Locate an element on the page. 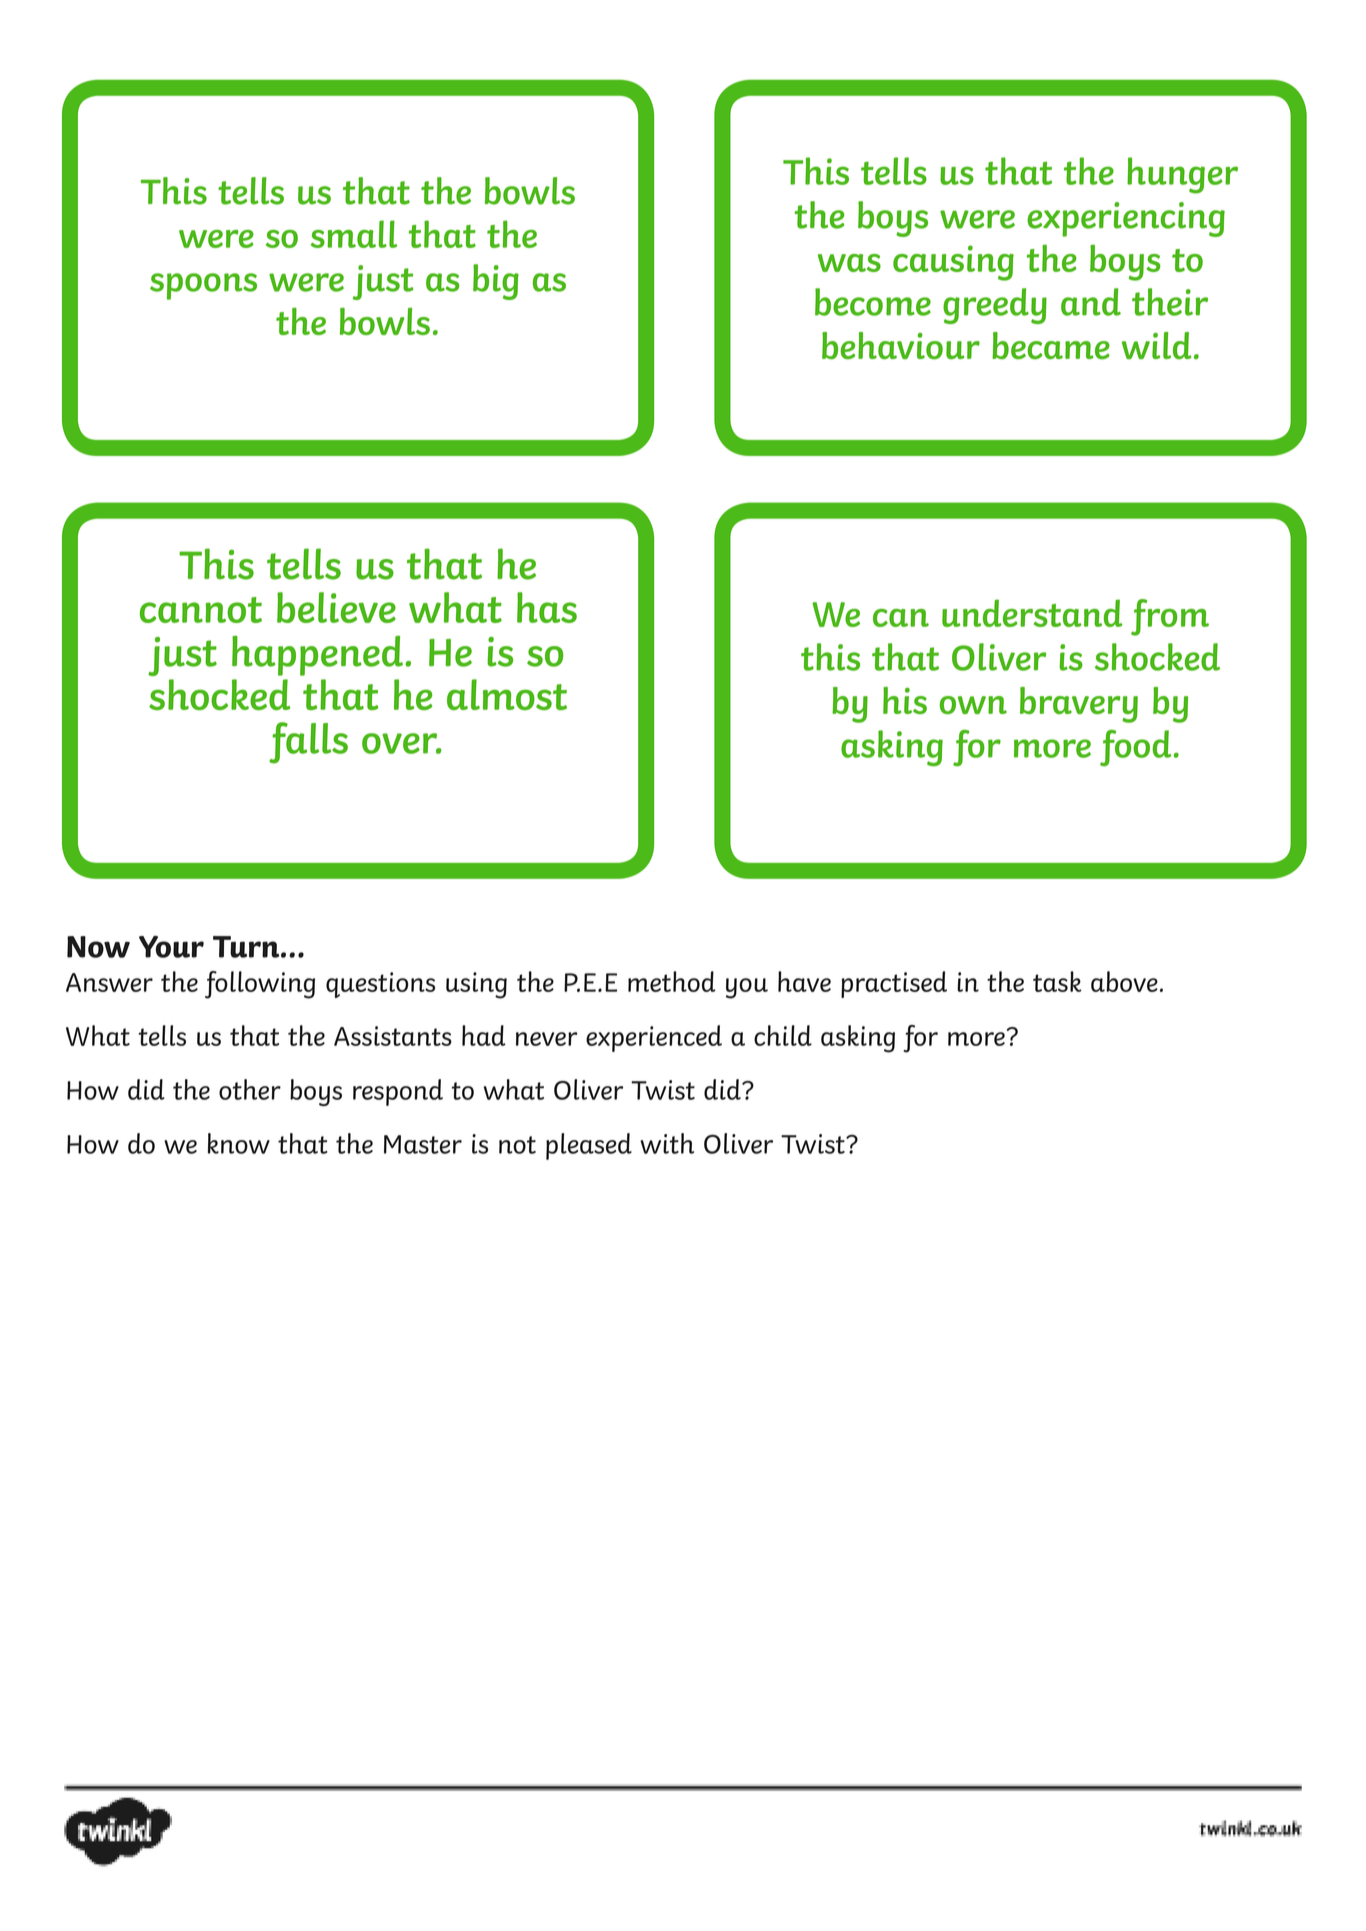 The height and width of the image is (1931, 1366). falls is located at coordinates (308, 743).
